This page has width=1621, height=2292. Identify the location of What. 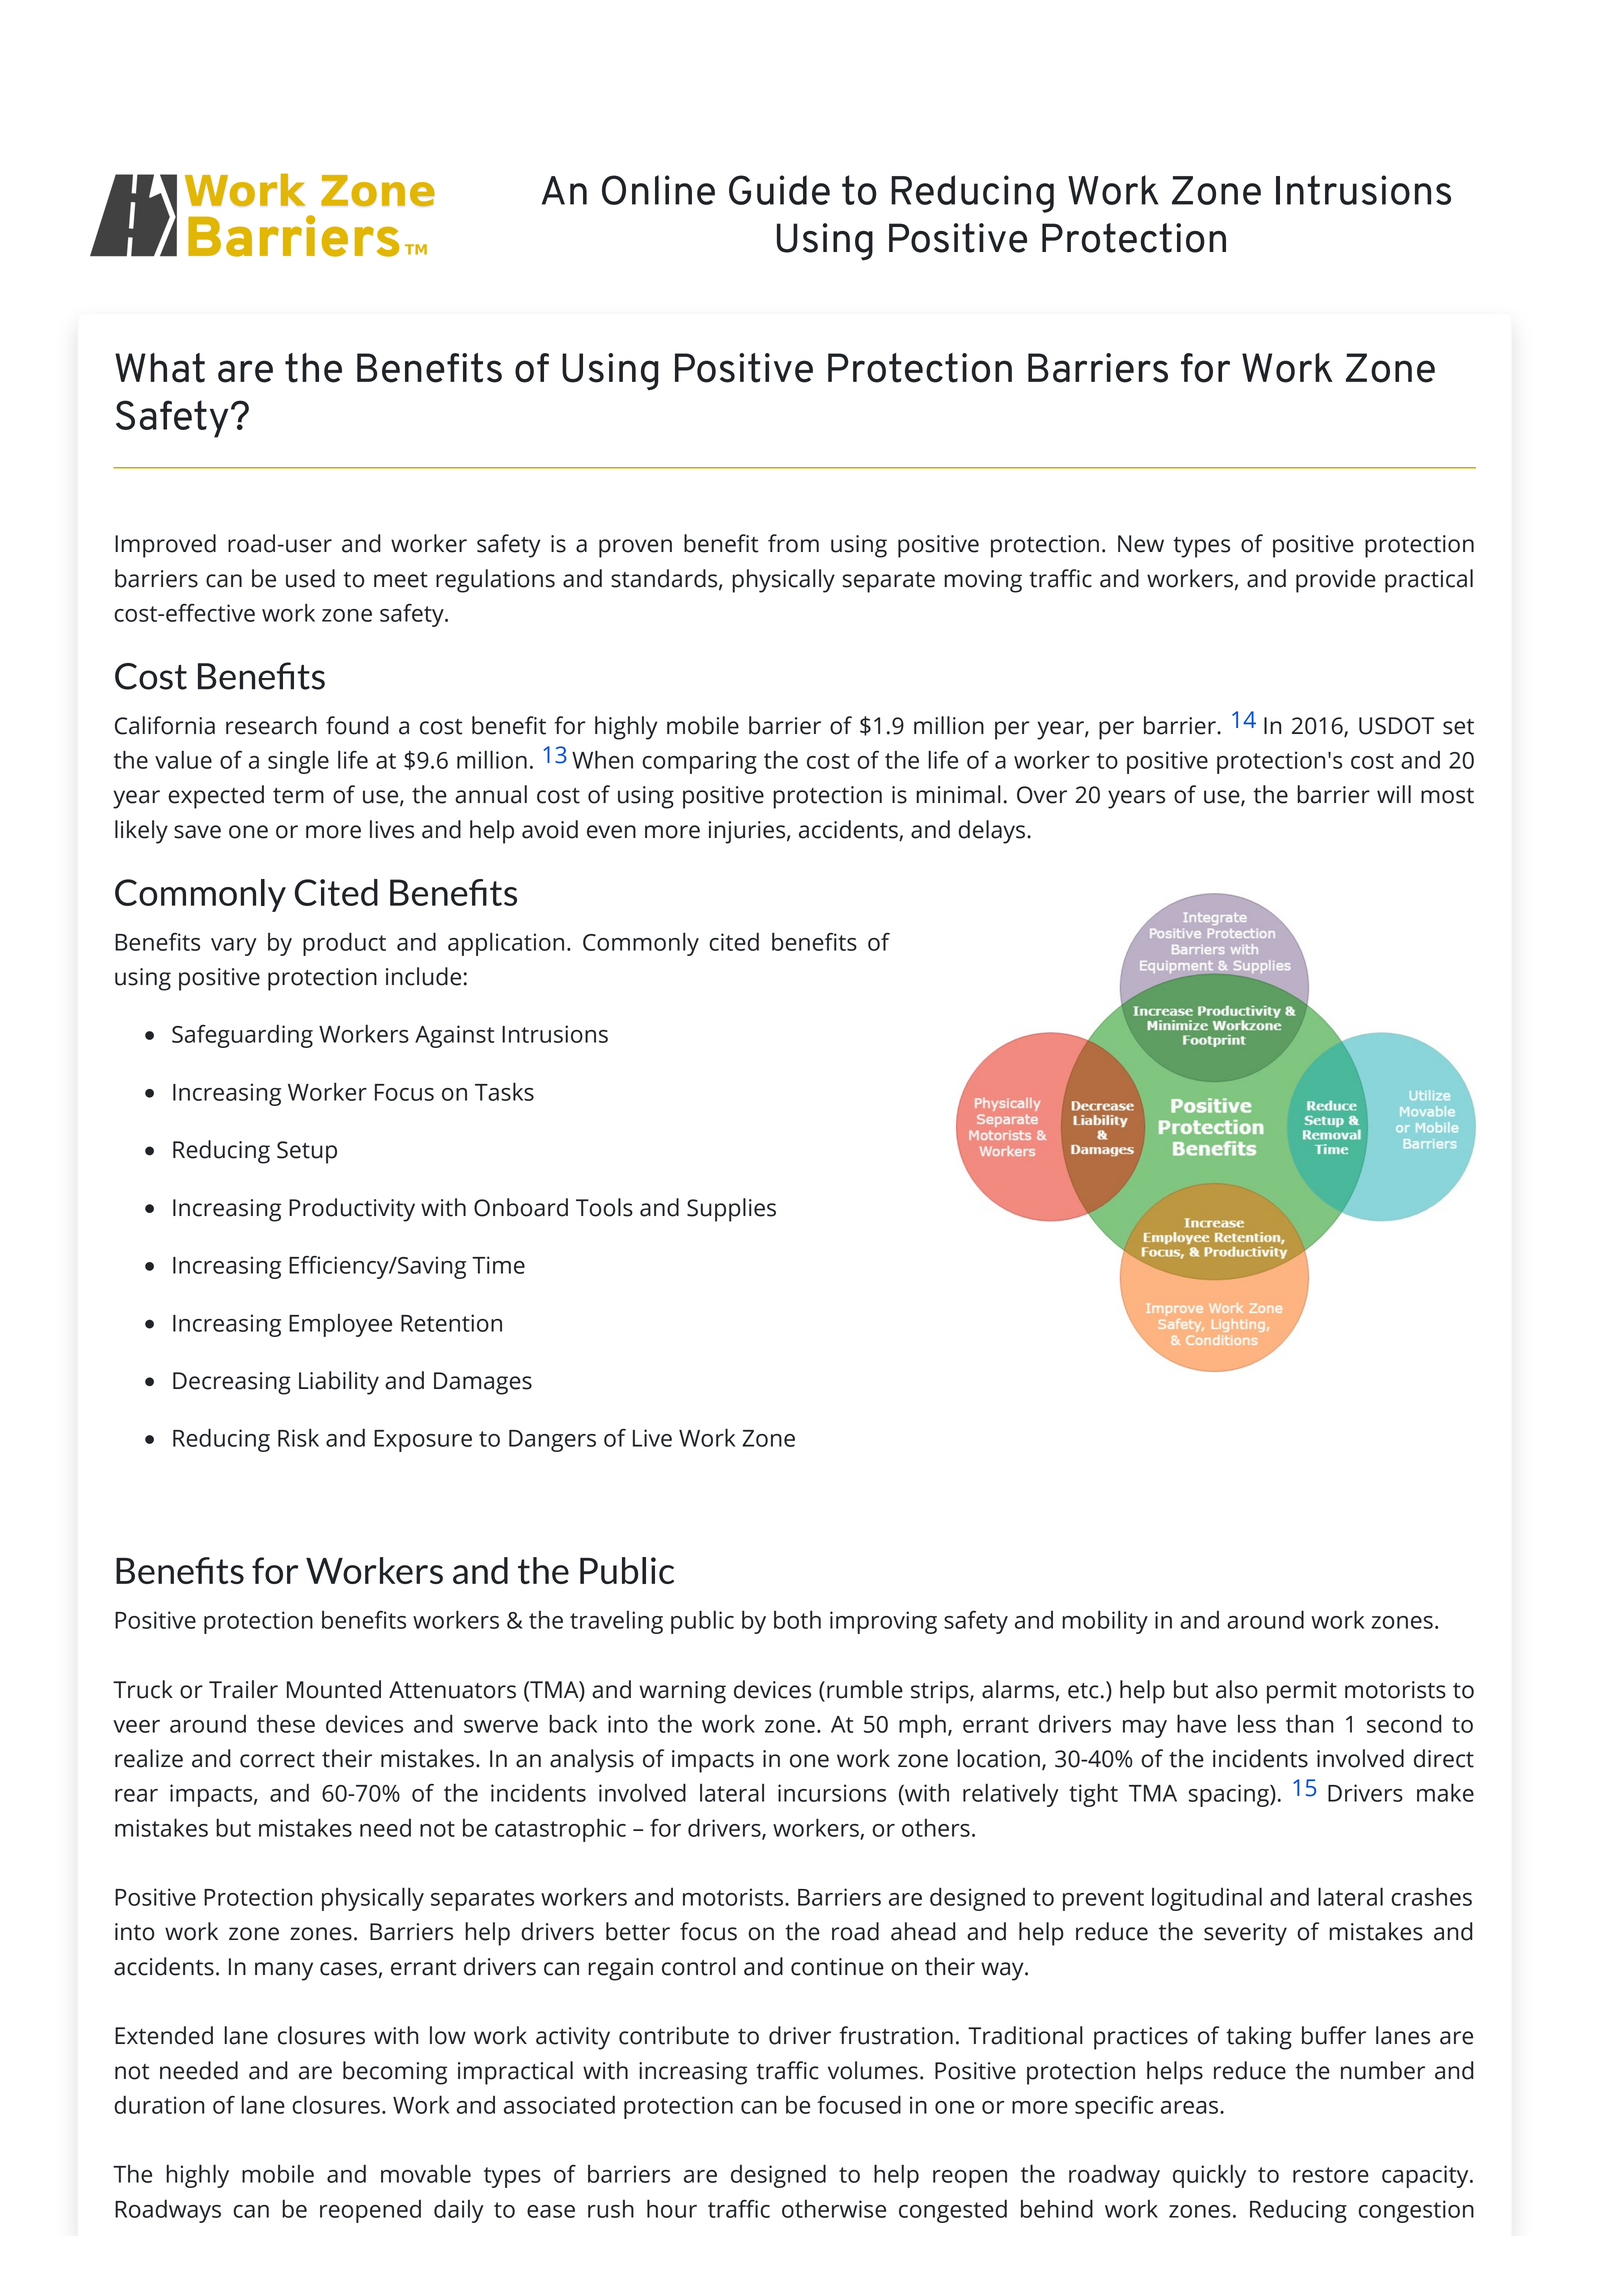
(160, 368).
